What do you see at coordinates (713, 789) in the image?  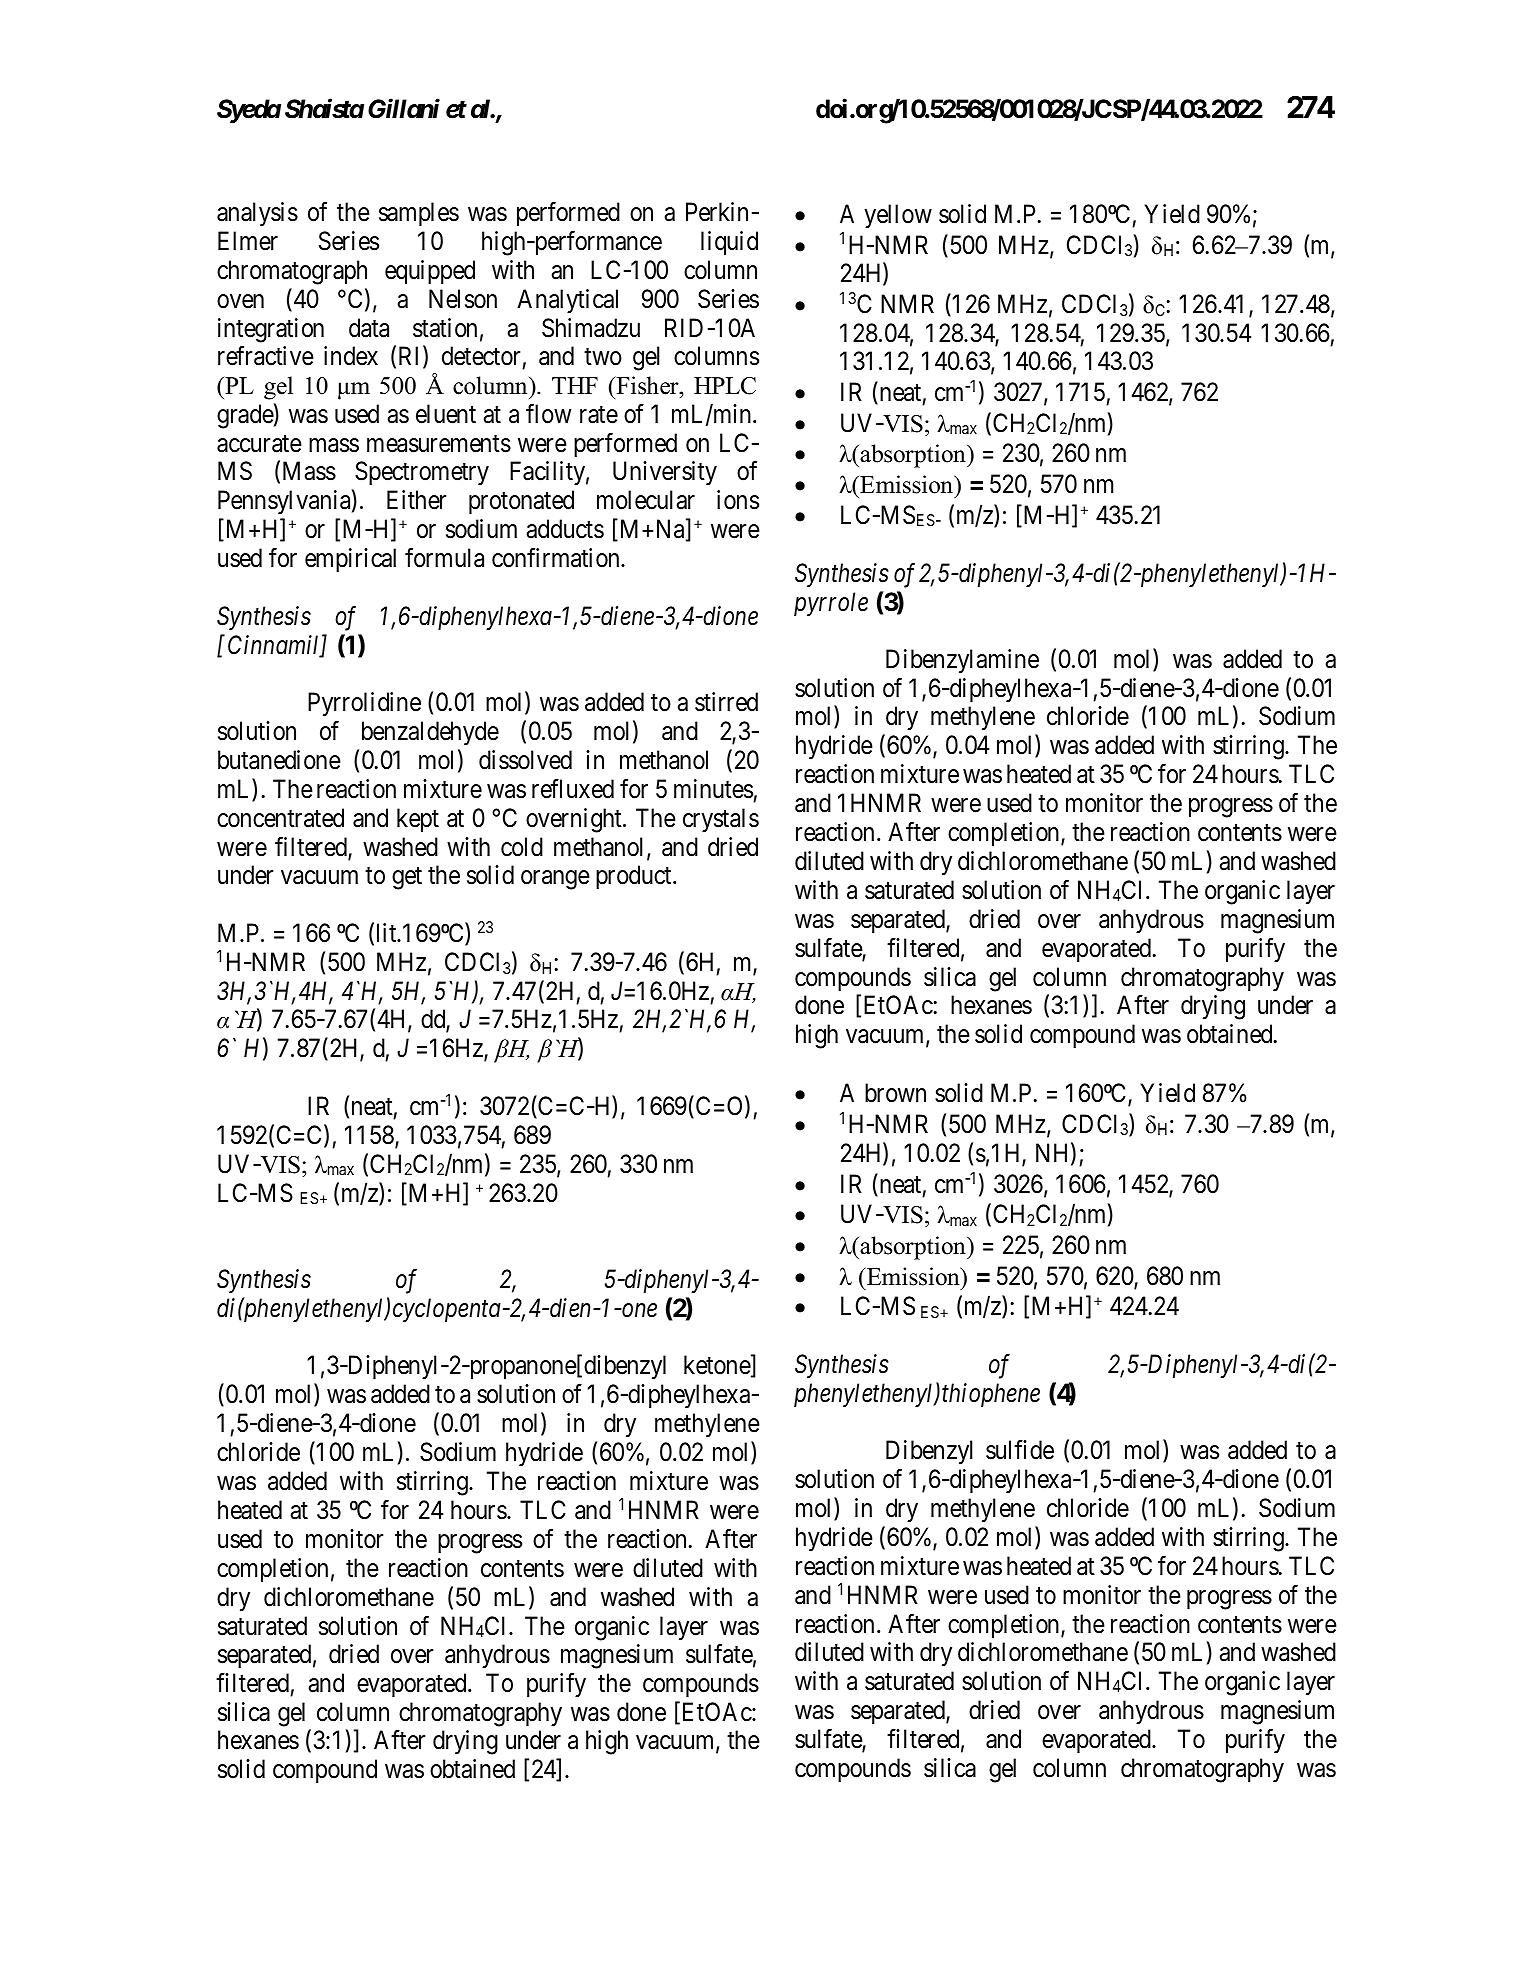 I see `minutes` at bounding box center [713, 789].
